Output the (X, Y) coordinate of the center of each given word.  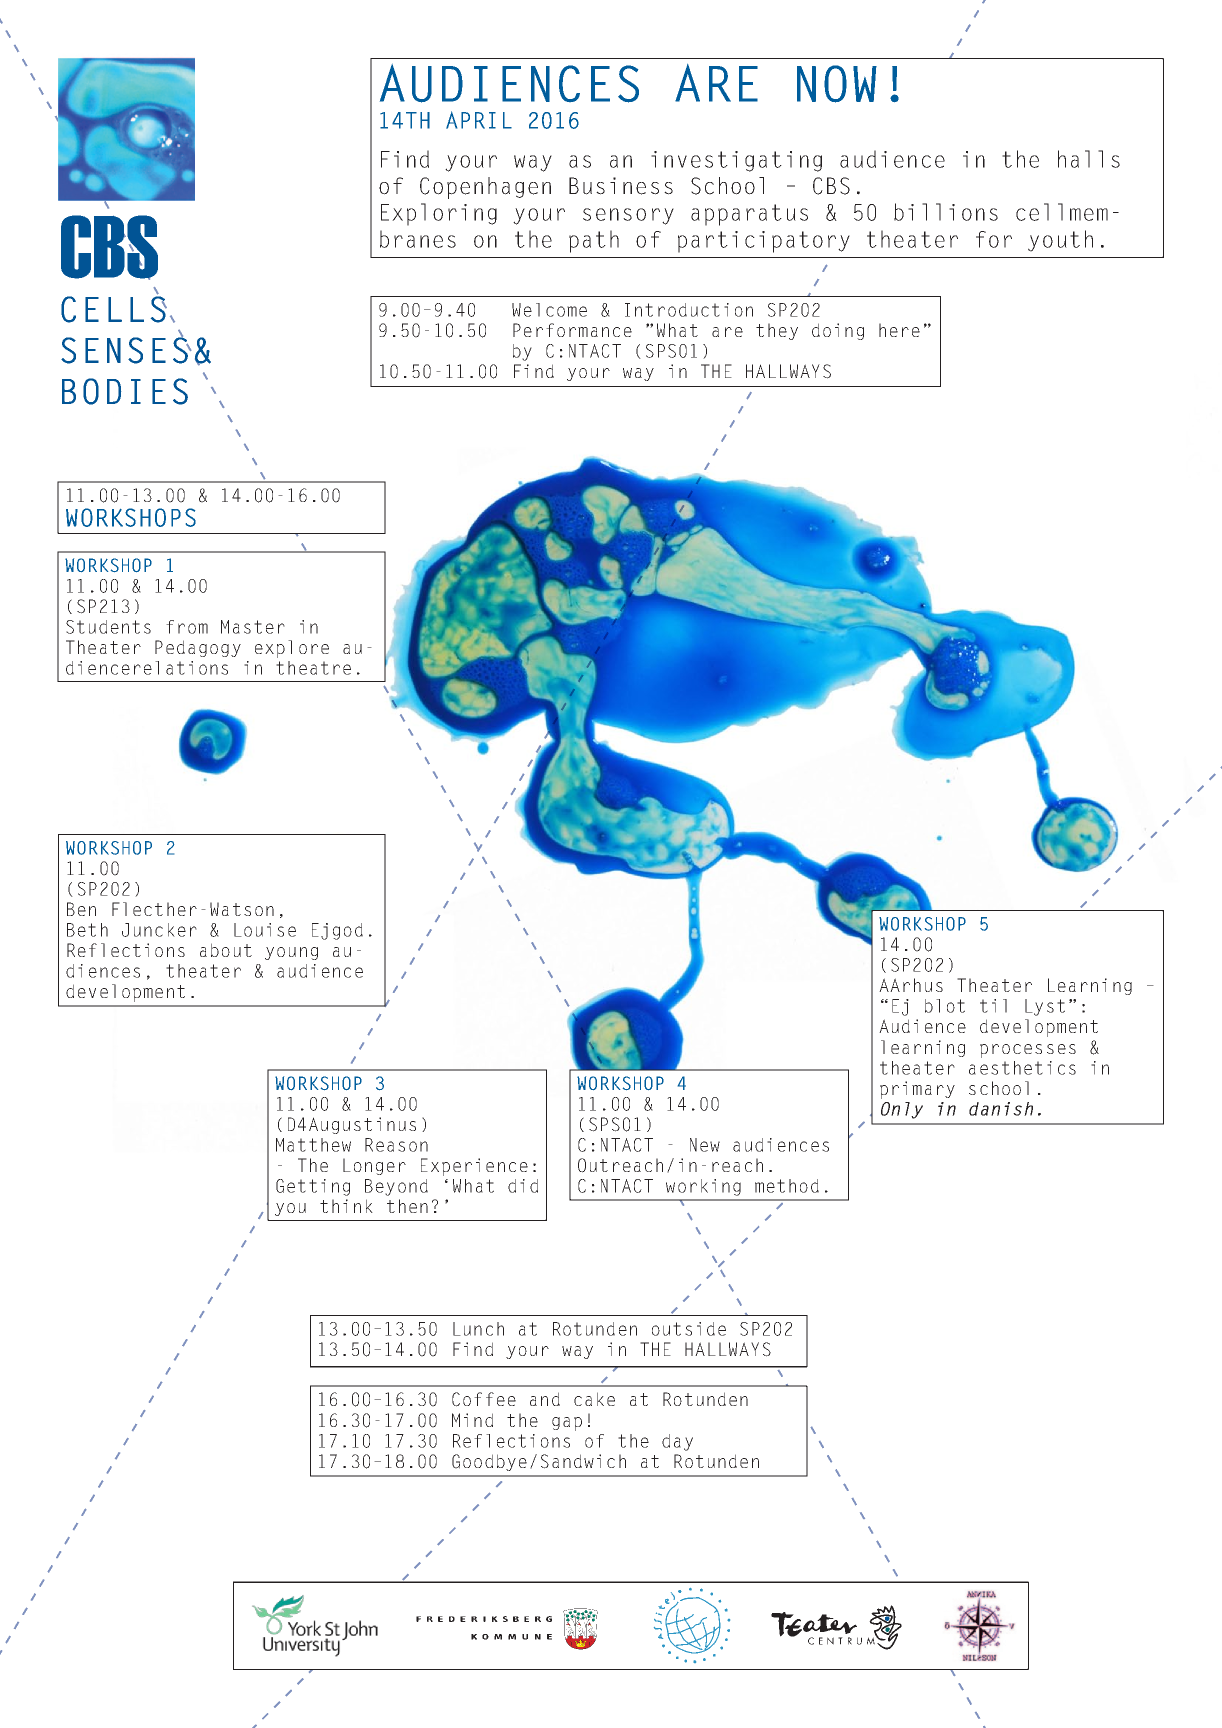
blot (945, 1006)
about (226, 950)
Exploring (439, 214)
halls (1089, 159)
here (899, 330)
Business (621, 186)
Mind (472, 1420)
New (705, 1145)
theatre (313, 668)
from (187, 627)
